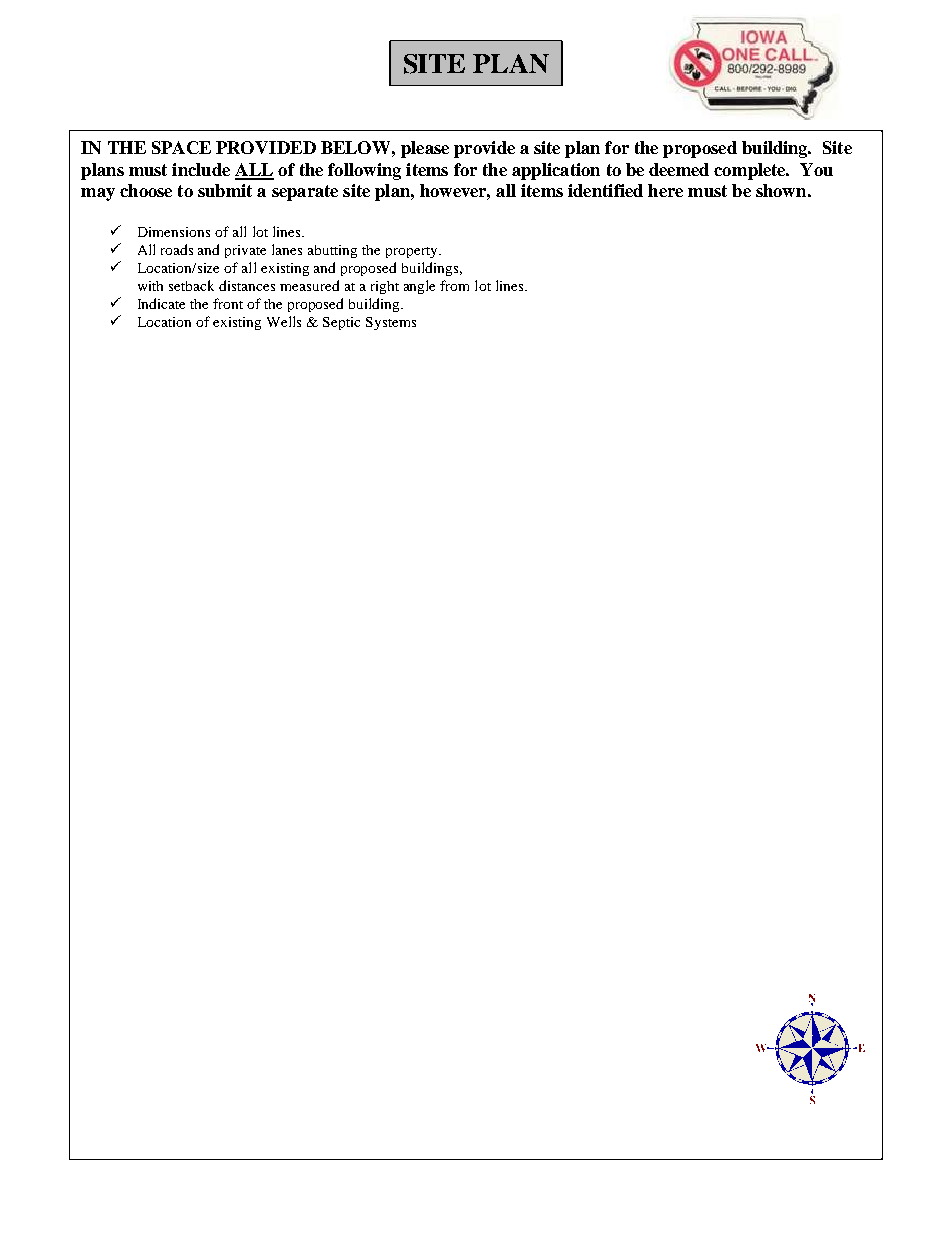 The width and height of the image is (952, 1233). I want to click on separate, so click(305, 193).
